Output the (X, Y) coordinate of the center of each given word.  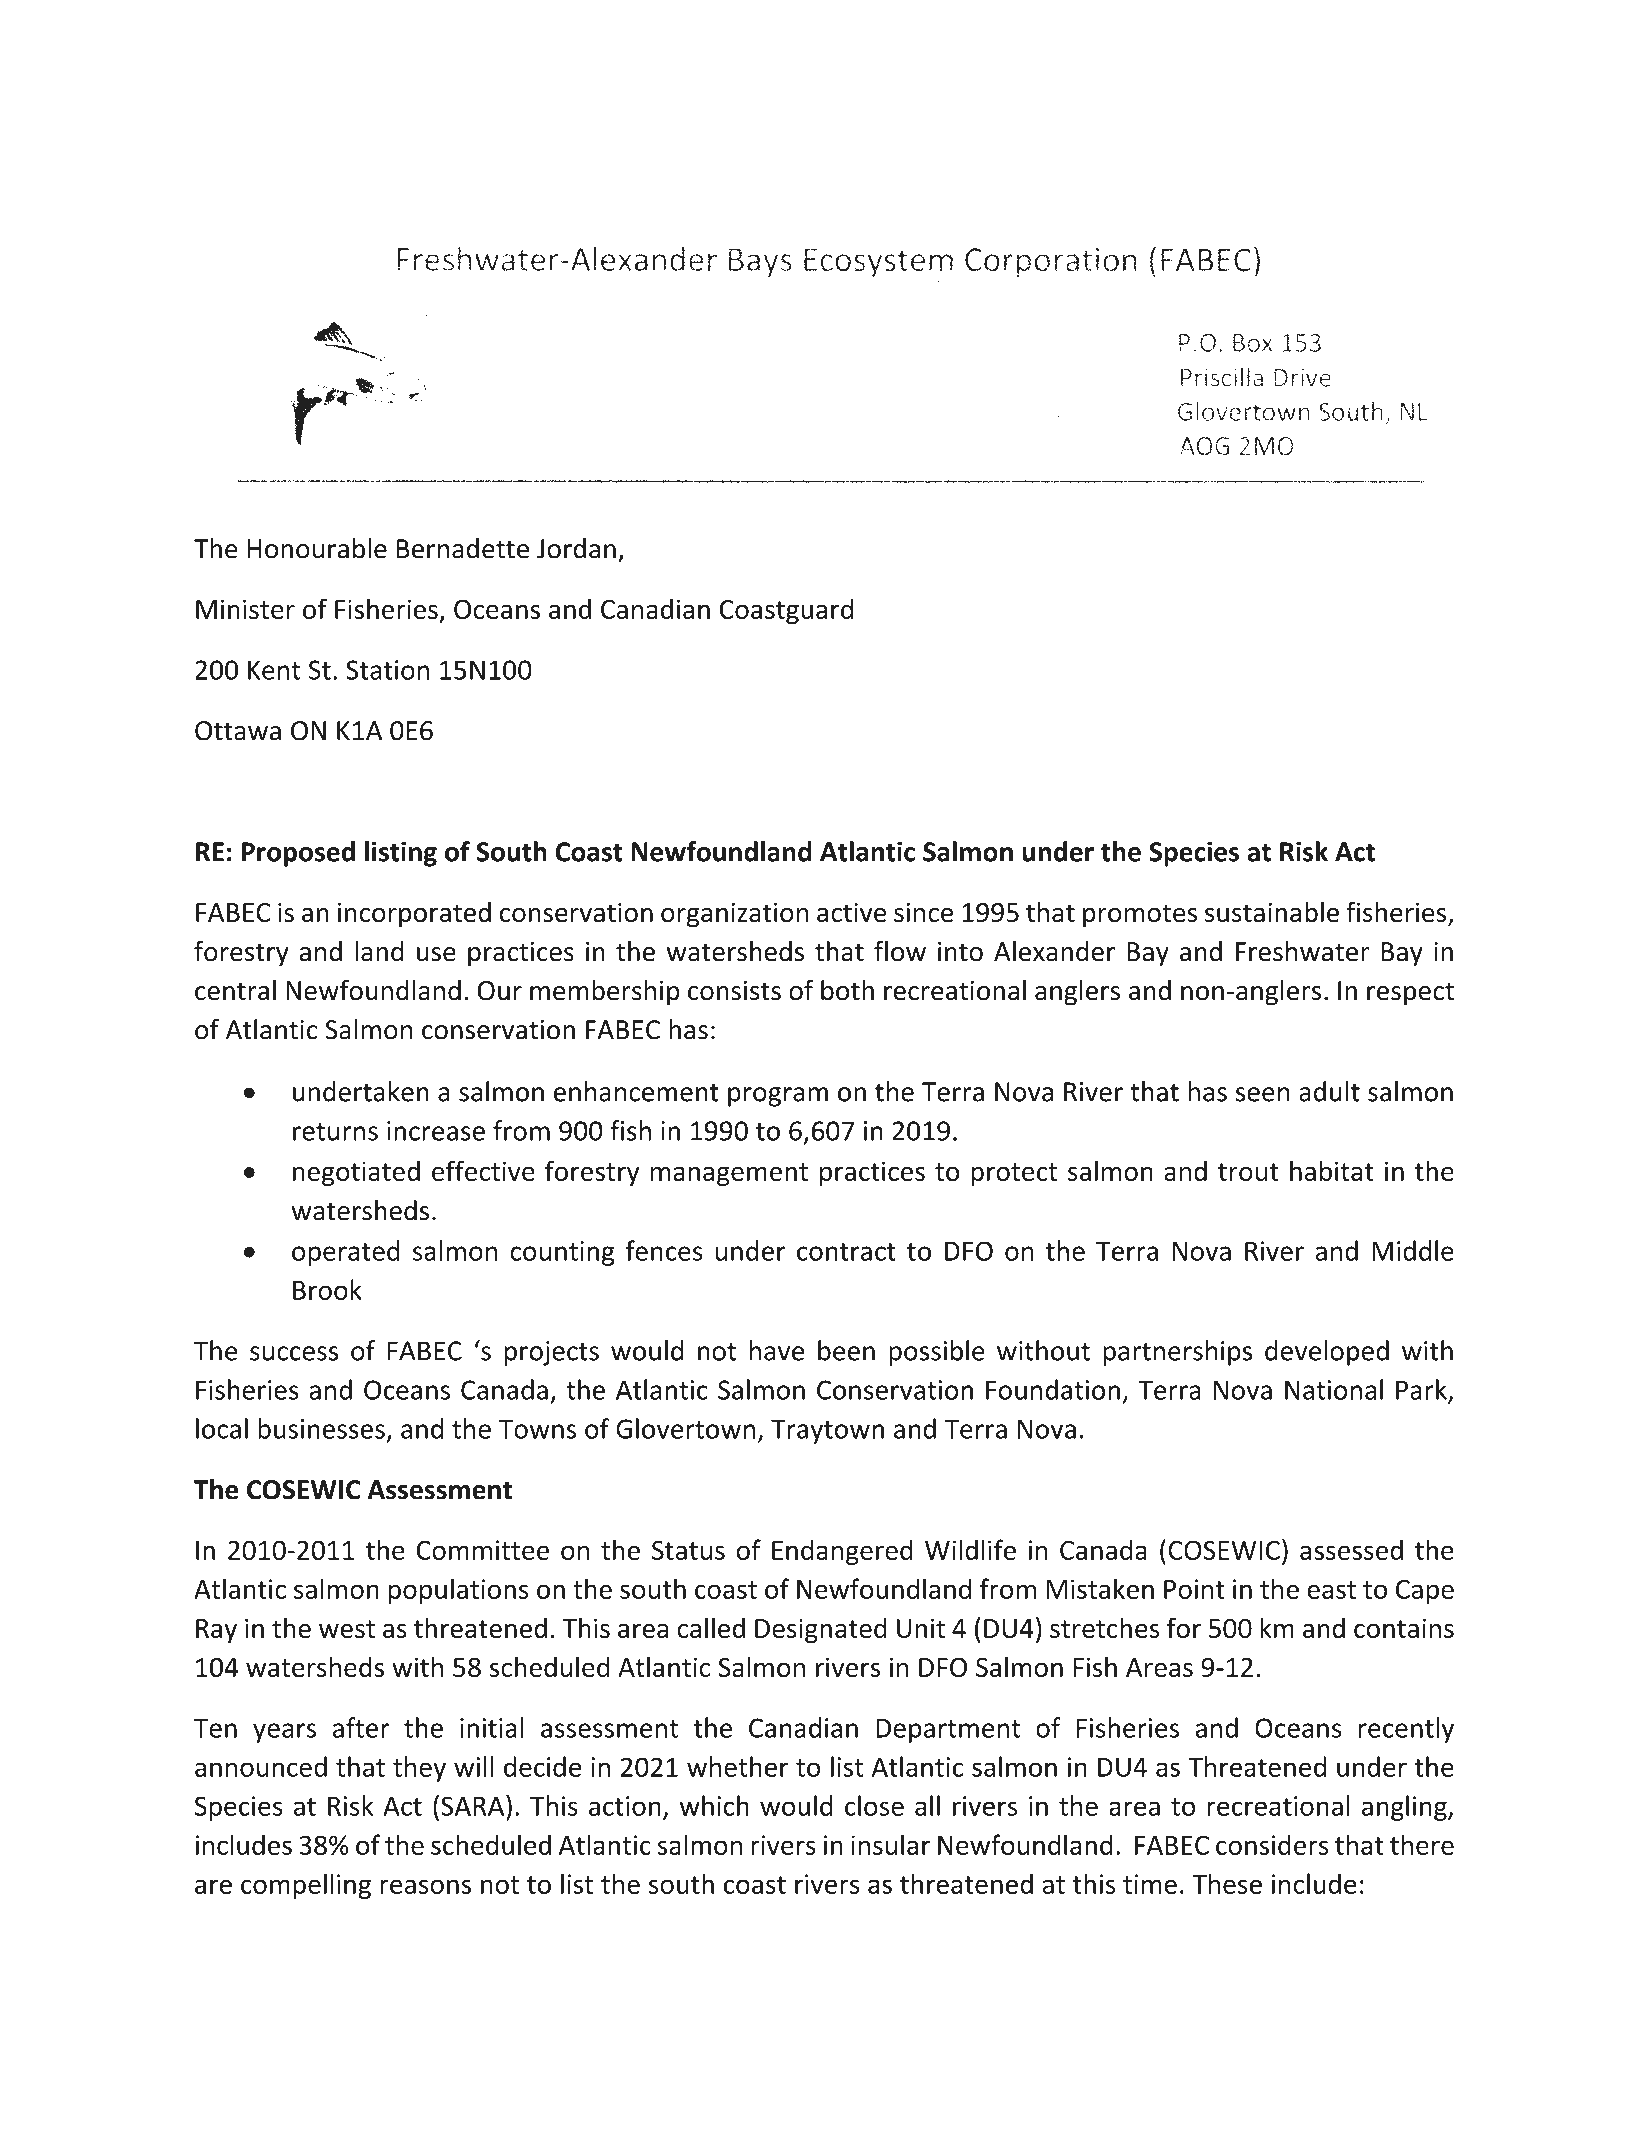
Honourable (317, 548)
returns (335, 1132)
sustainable (1272, 911)
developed (1327, 1353)
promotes (1140, 915)
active (851, 912)
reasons (425, 1886)
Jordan (576, 548)
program (778, 1097)
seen (1263, 1094)
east (1331, 1590)
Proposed (298, 854)
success (294, 1353)
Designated (821, 1630)
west (347, 1629)
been (846, 1350)
